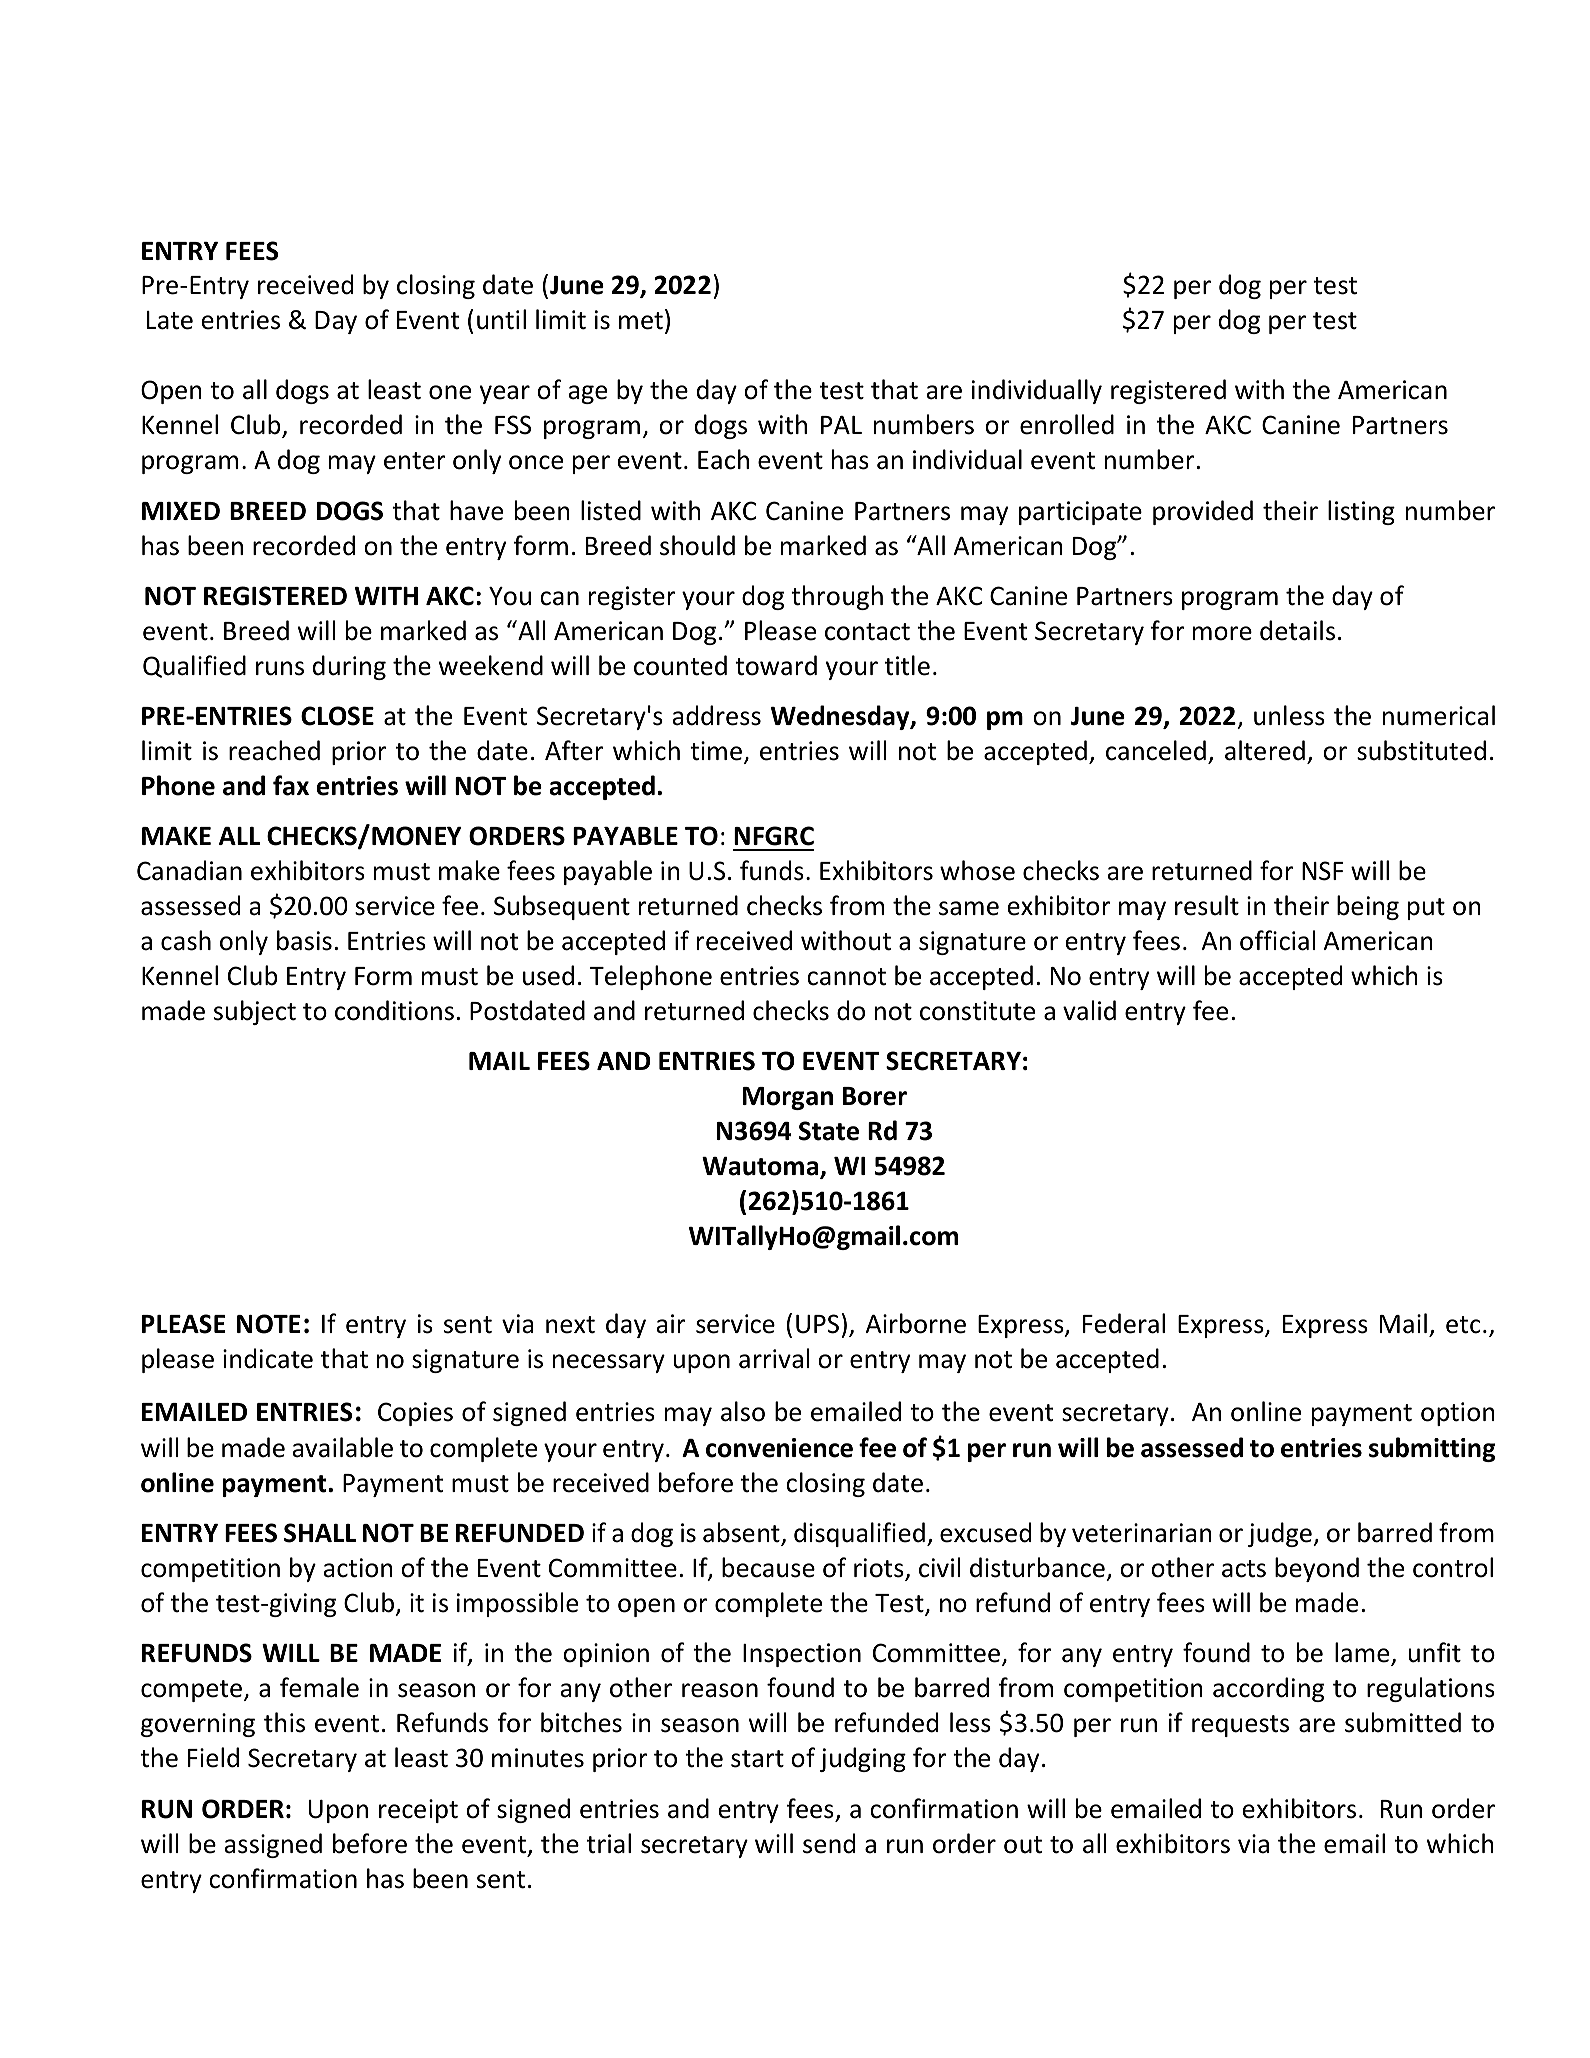 This screenshot has width=1590, height=2058. Describe the element at coordinates (829, 1843) in the screenshot. I see `send` at that location.
